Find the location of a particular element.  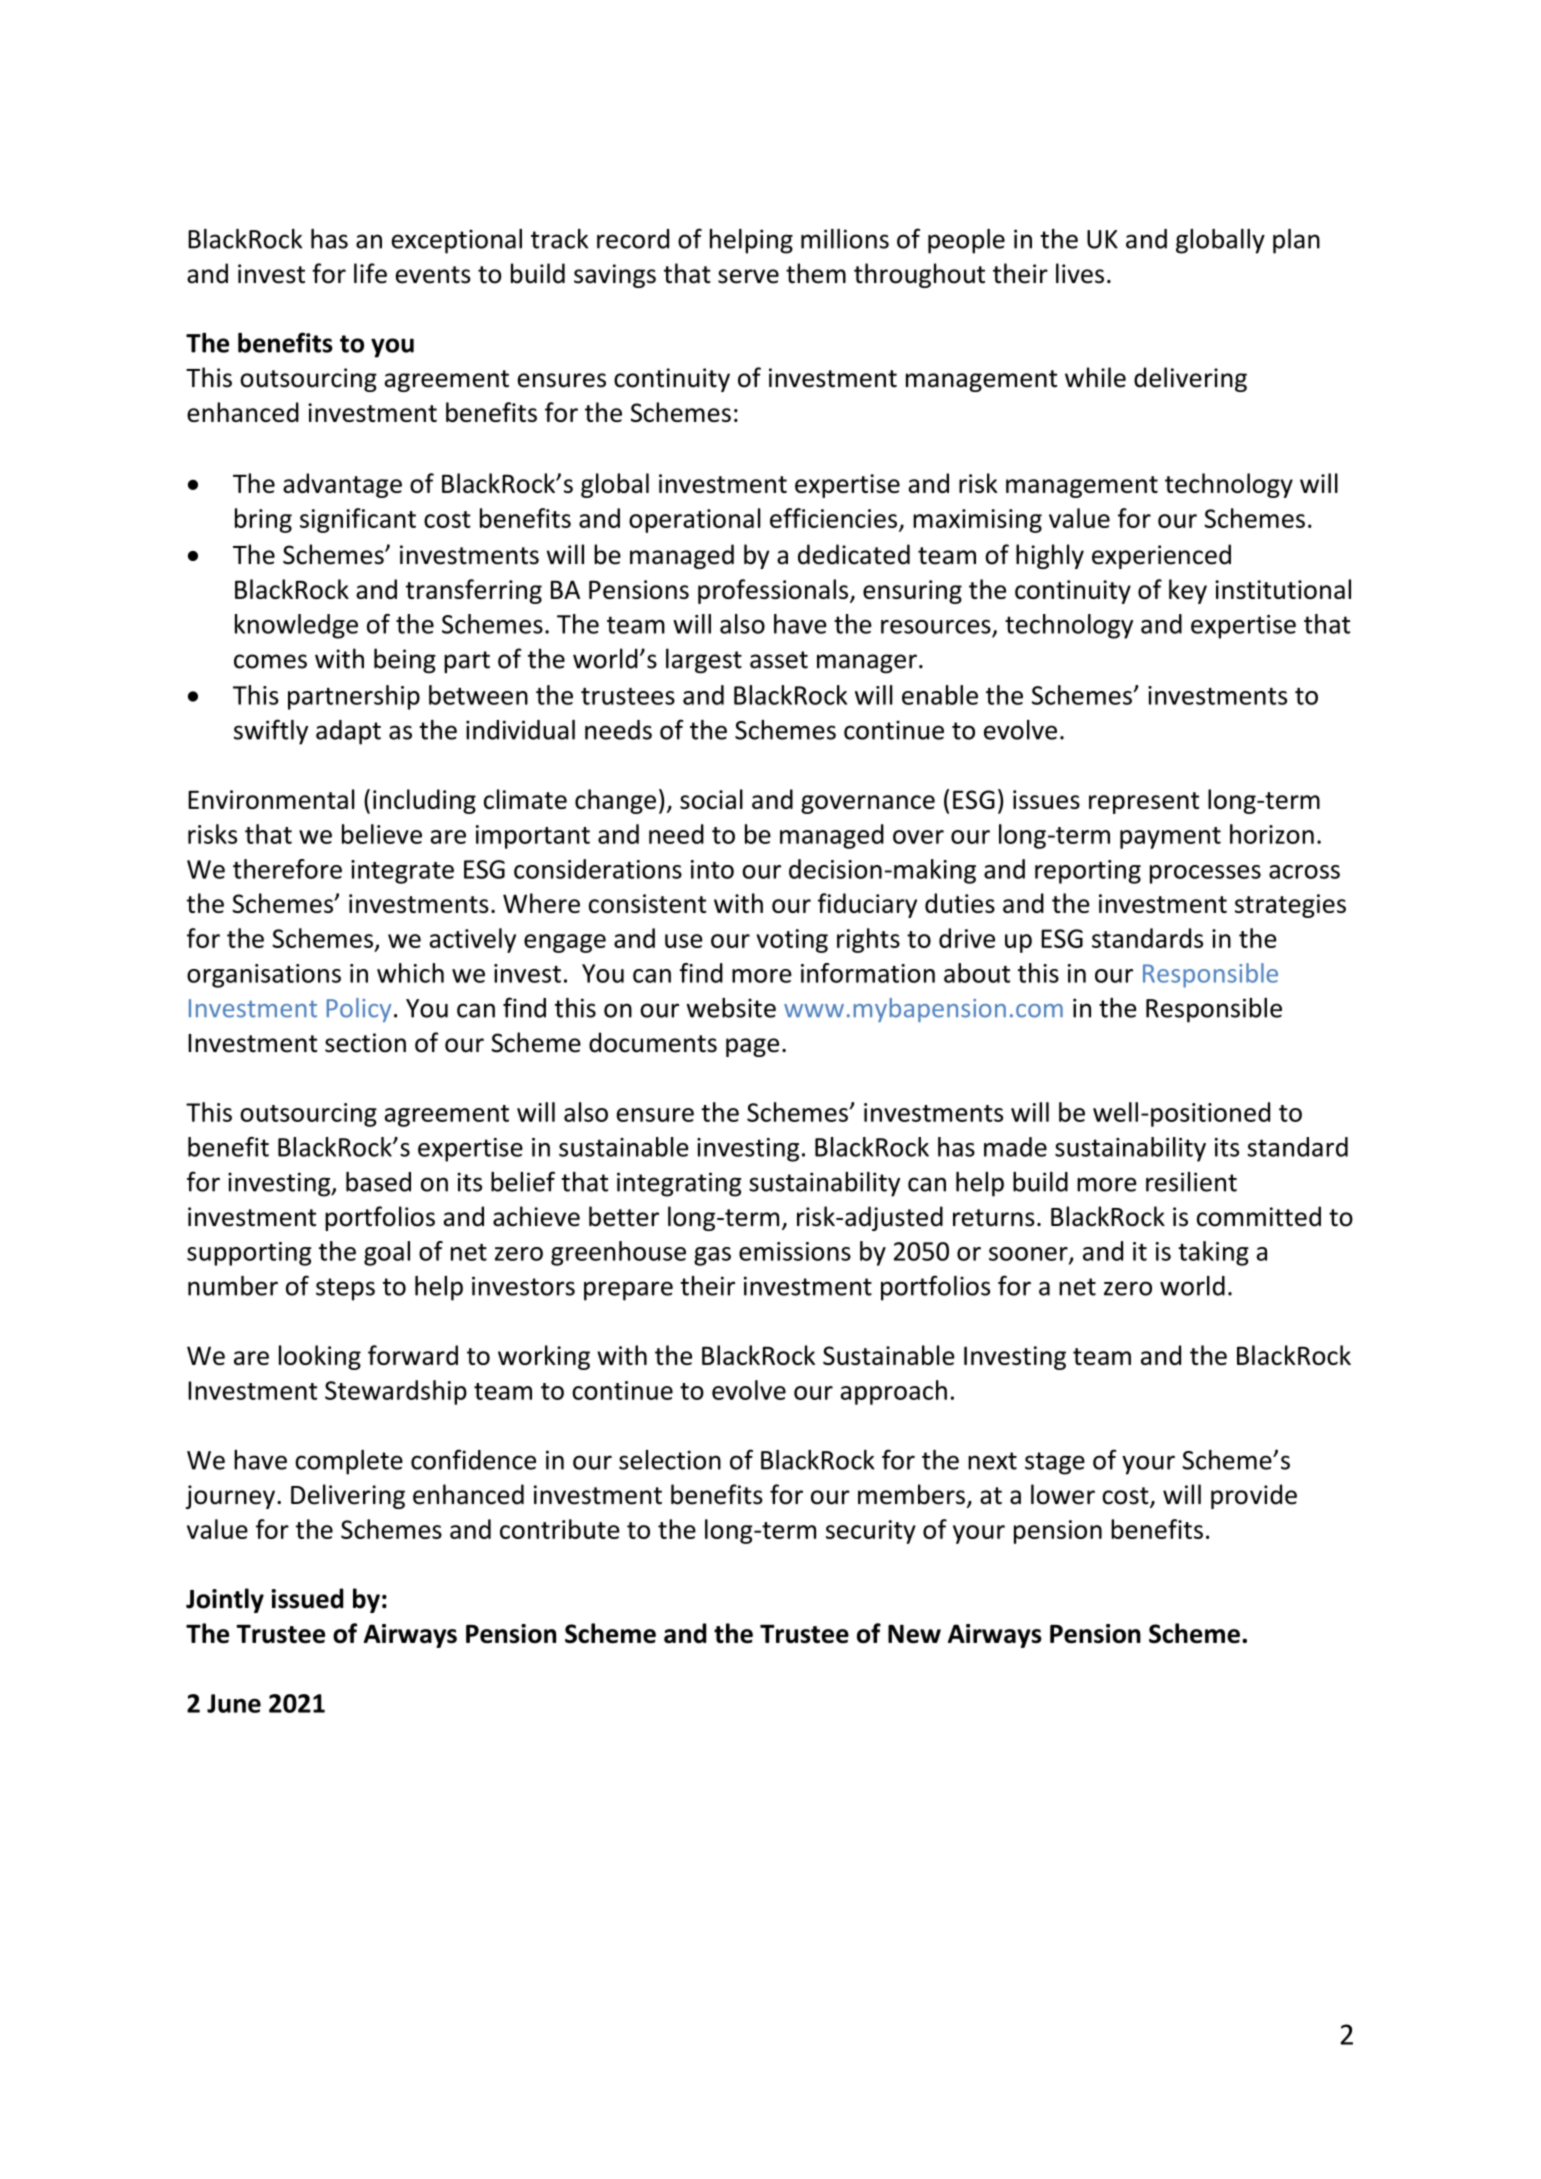

represent is located at coordinates (1144, 803).
